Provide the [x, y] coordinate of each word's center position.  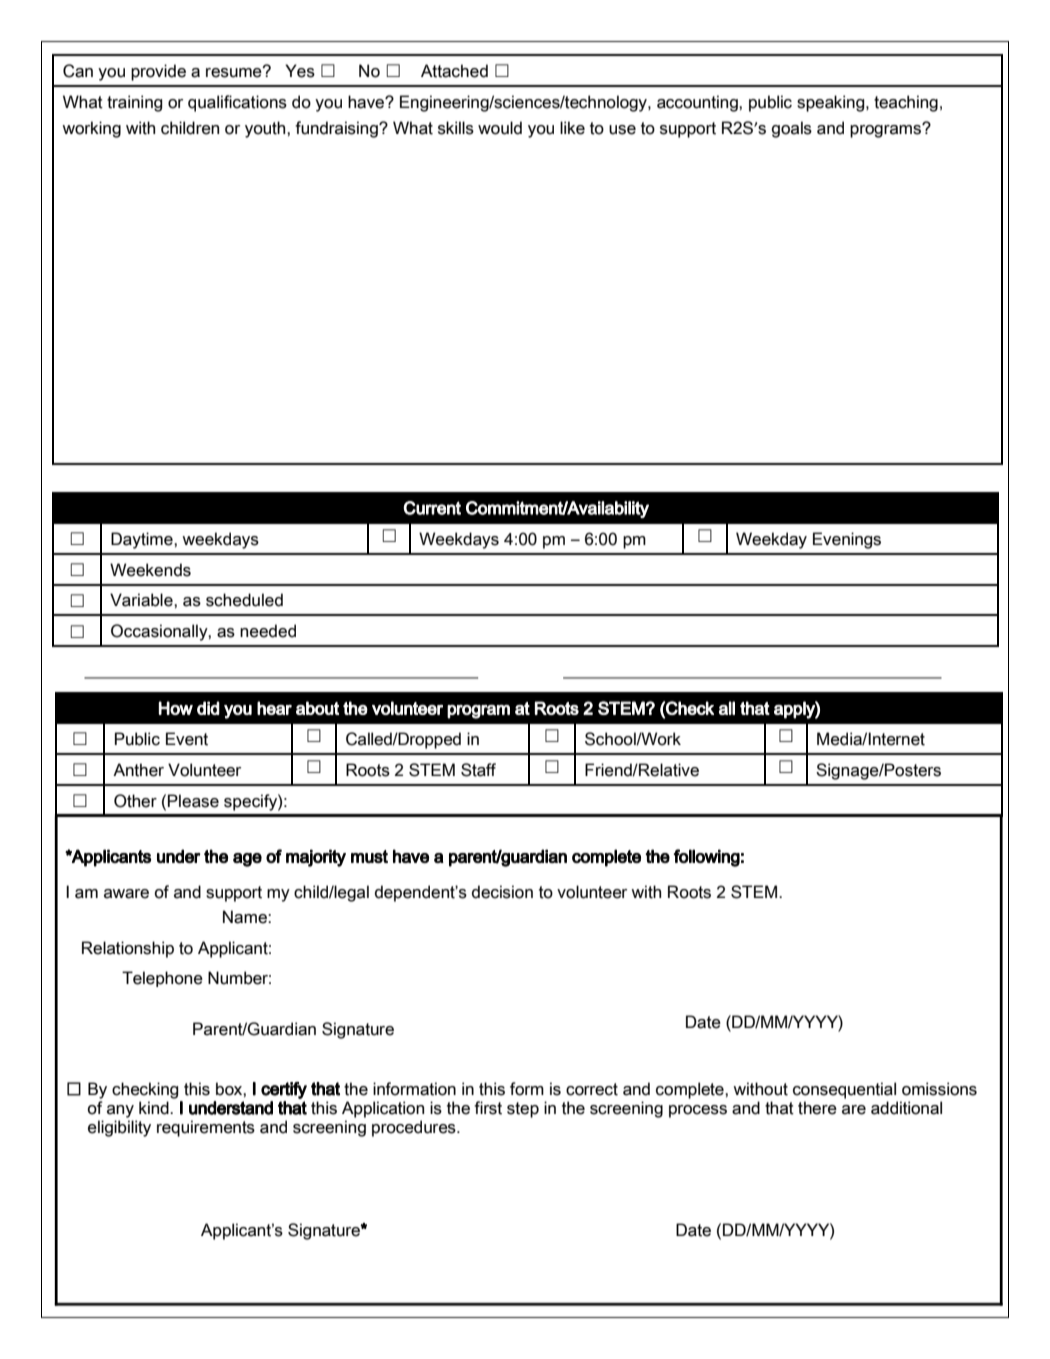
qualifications [237, 103]
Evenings [847, 540]
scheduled [244, 600]
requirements [206, 1128]
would [500, 128]
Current [432, 508]
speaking [832, 103]
